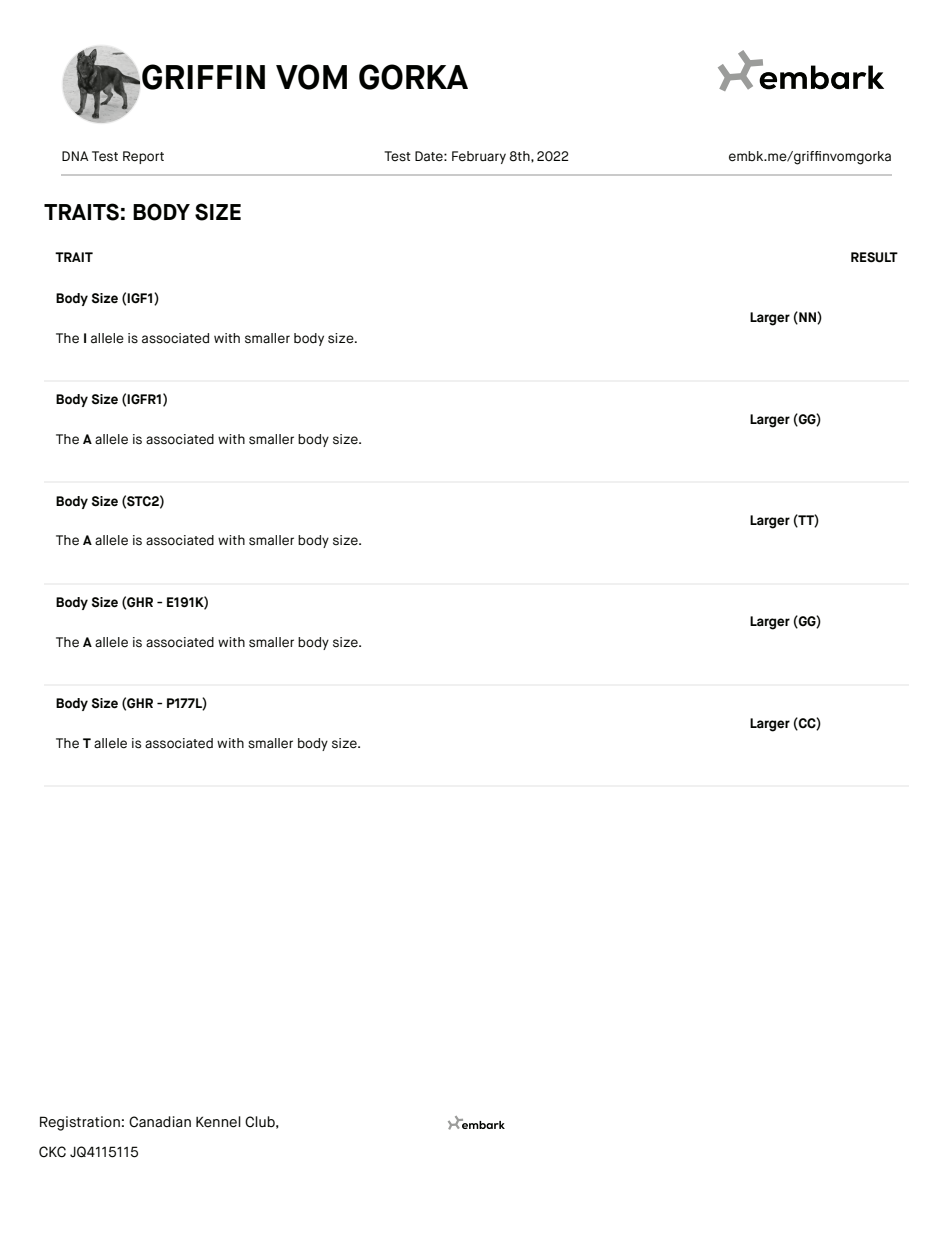 The image size is (952, 1233). Describe the element at coordinates (218, 1122) in the screenshot. I see `Kennel` at that location.
